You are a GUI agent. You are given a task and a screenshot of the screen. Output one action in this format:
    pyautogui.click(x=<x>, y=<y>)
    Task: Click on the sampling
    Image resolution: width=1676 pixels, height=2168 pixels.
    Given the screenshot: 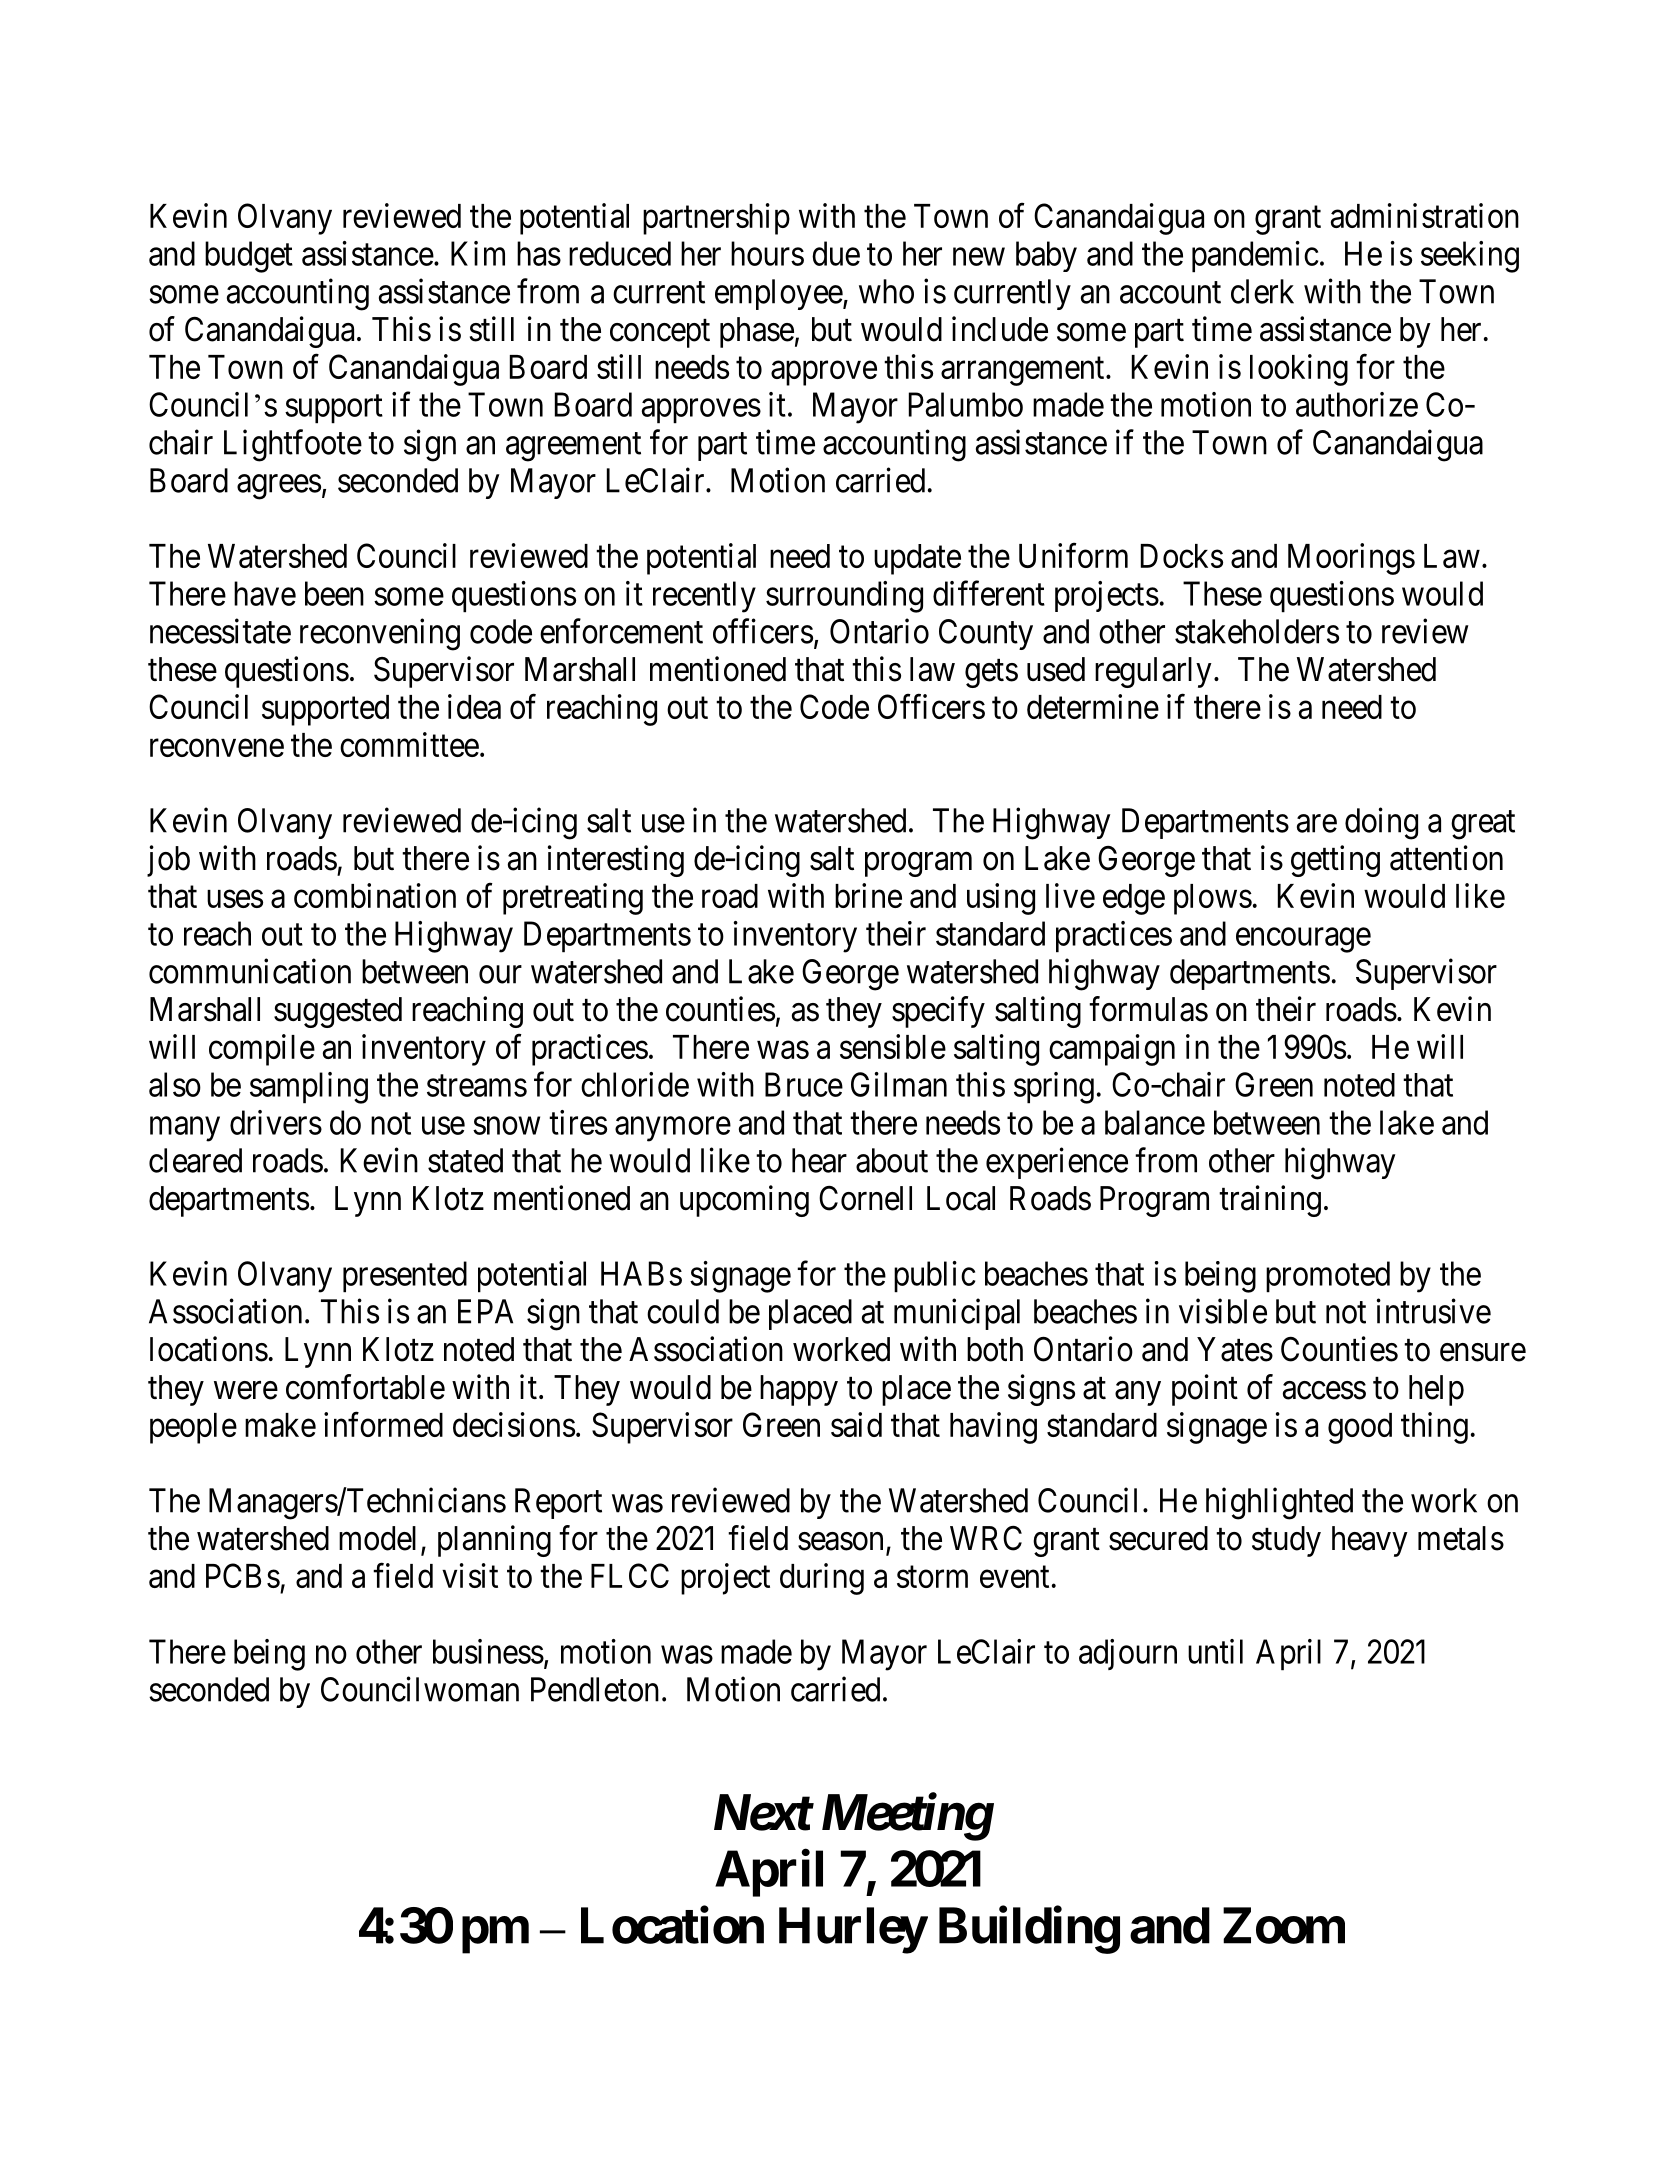 What is the action you would take?
    pyautogui.click(x=309, y=1088)
